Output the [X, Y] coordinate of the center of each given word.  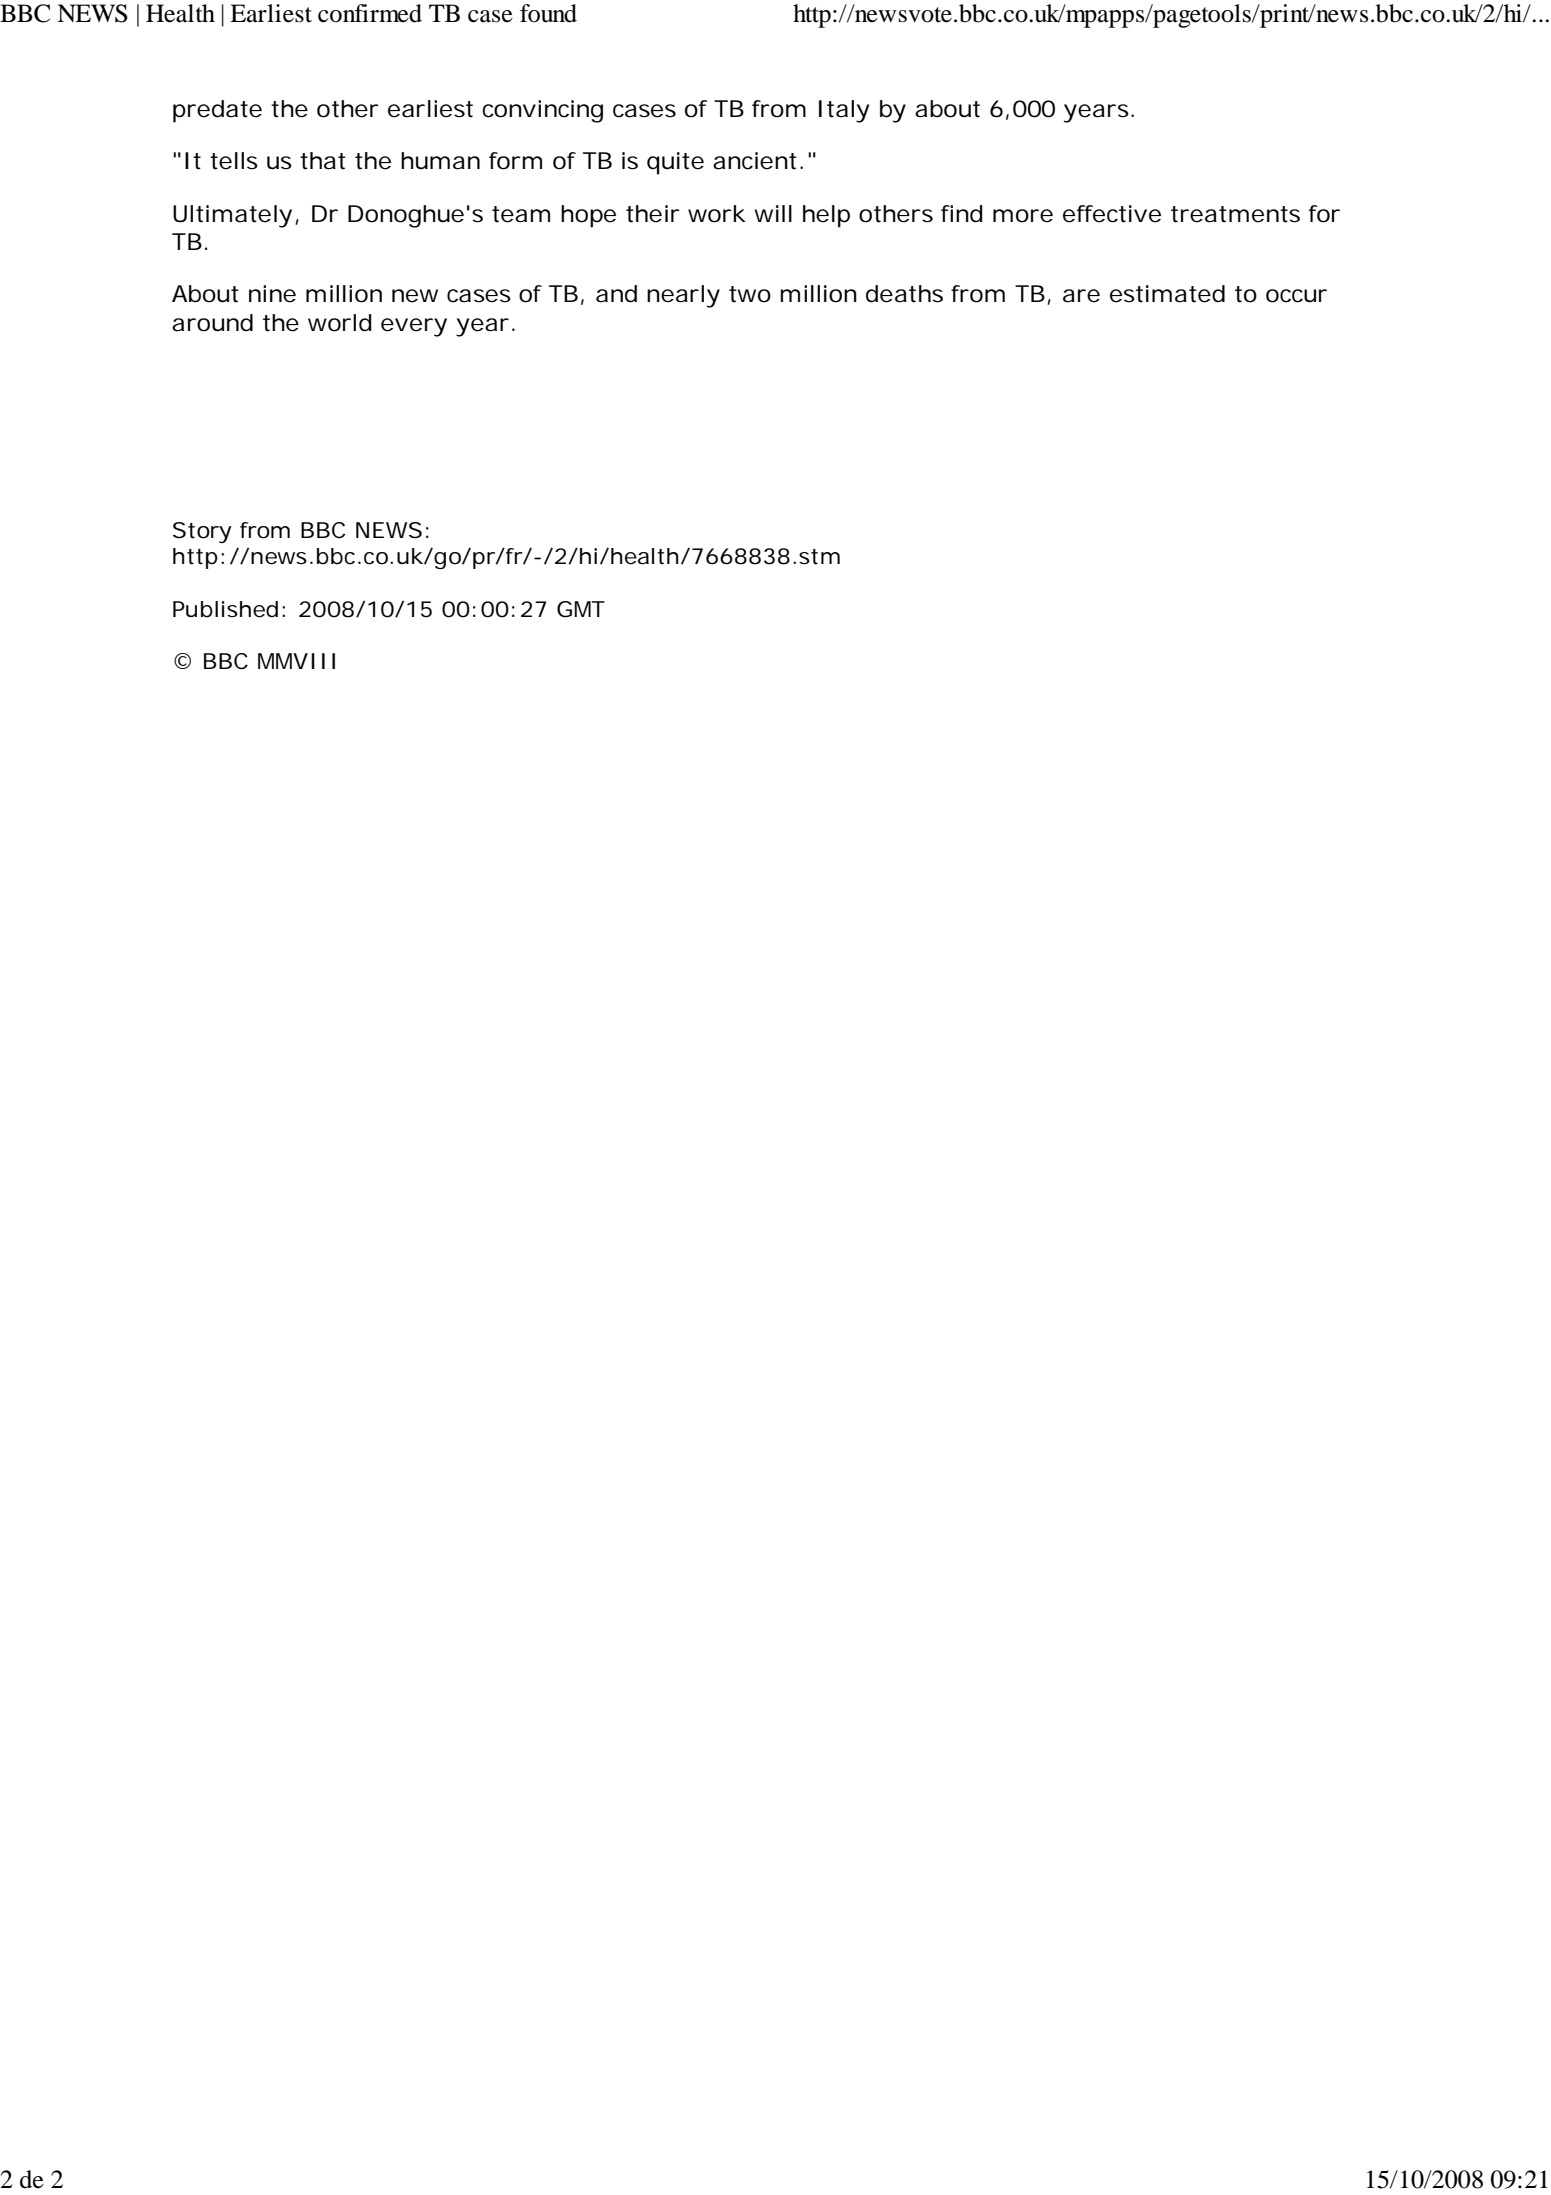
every [414, 327]
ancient [755, 161]
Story [202, 532]
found [548, 13]
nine [272, 294]
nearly [683, 296]
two [750, 294]
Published [225, 609]
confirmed [370, 13]
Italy [844, 111]
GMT [581, 609]
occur [1296, 296]
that [323, 161]
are [1081, 296]
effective [1112, 214]
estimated [1167, 294]
